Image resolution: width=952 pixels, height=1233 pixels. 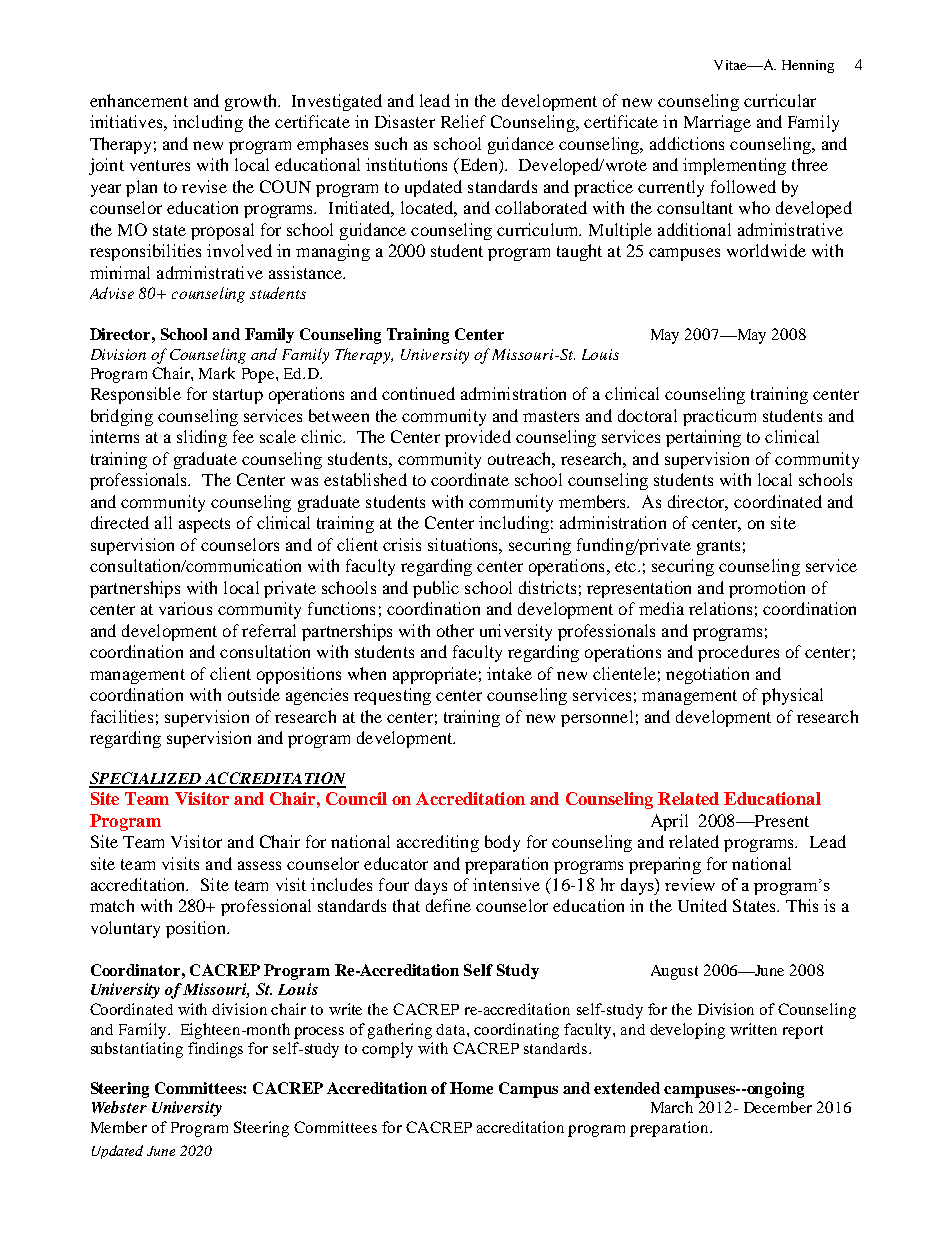 What do you see at coordinates (478, 438) in the page?
I see `provided` at bounding box center [478, 438].
